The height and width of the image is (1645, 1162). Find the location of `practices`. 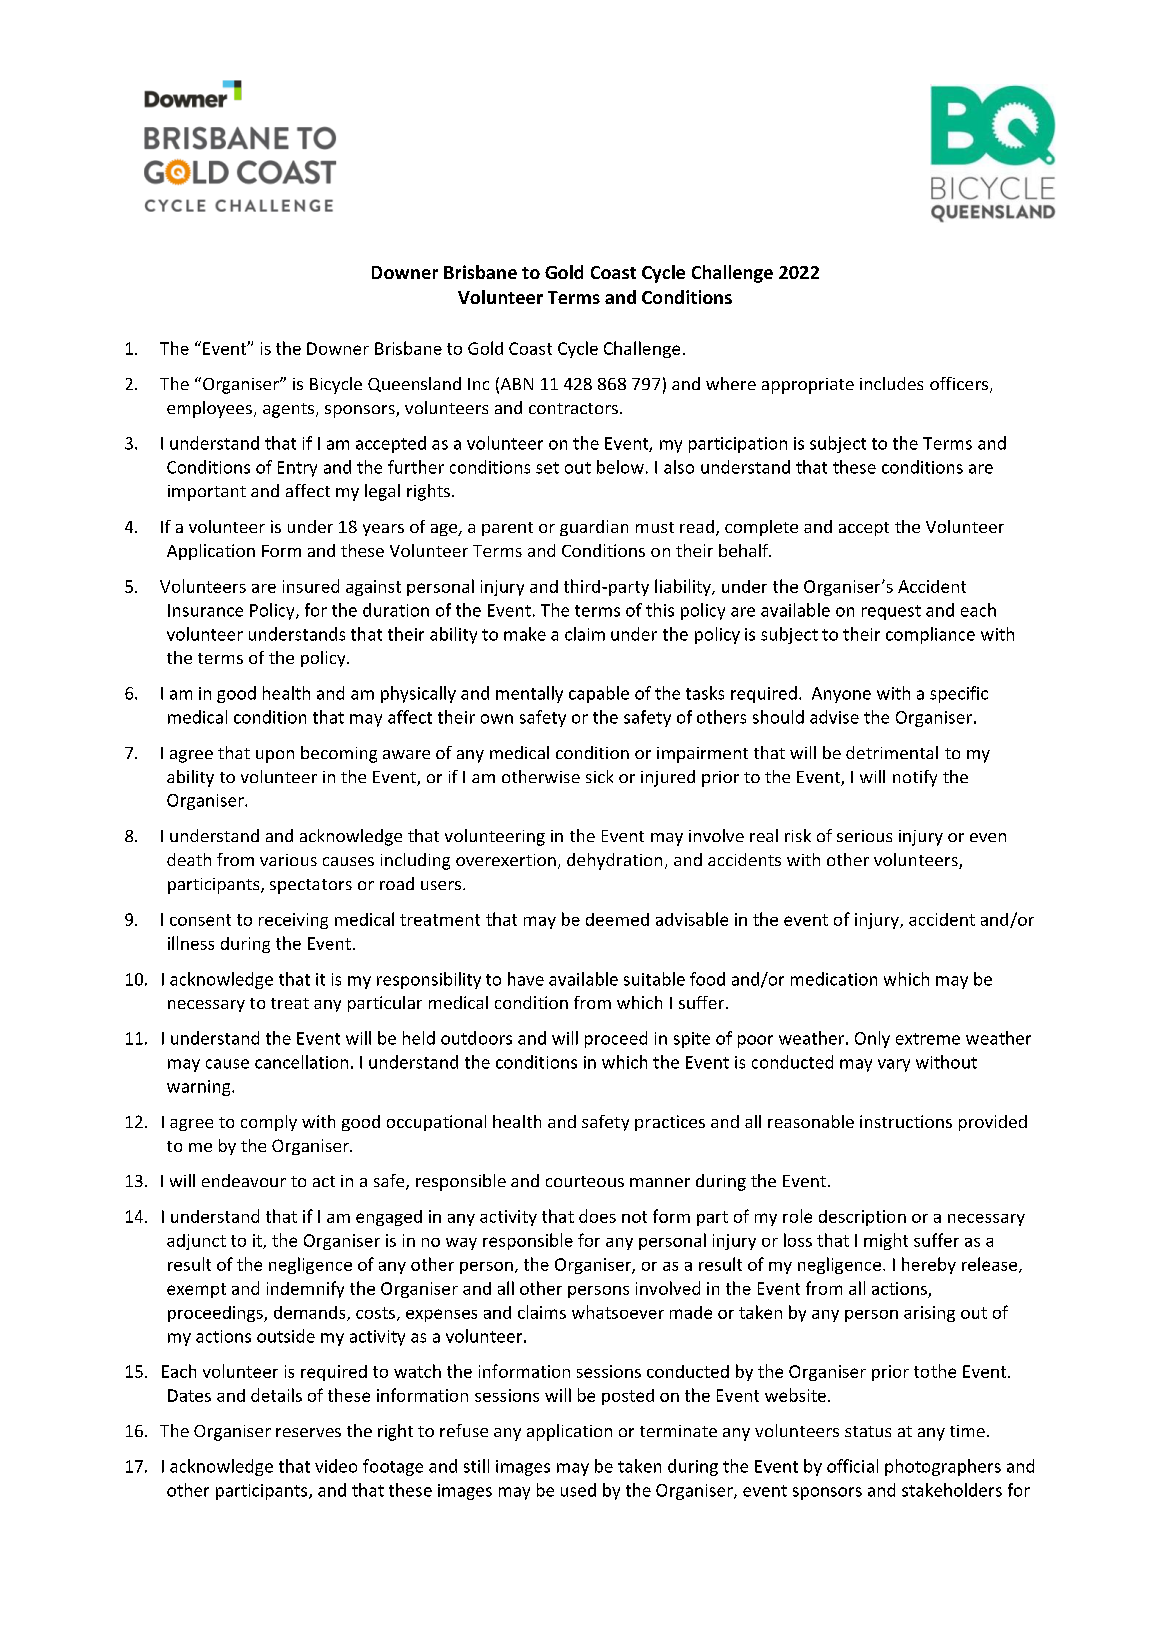

practices is located at coordinates (670, 1123).
